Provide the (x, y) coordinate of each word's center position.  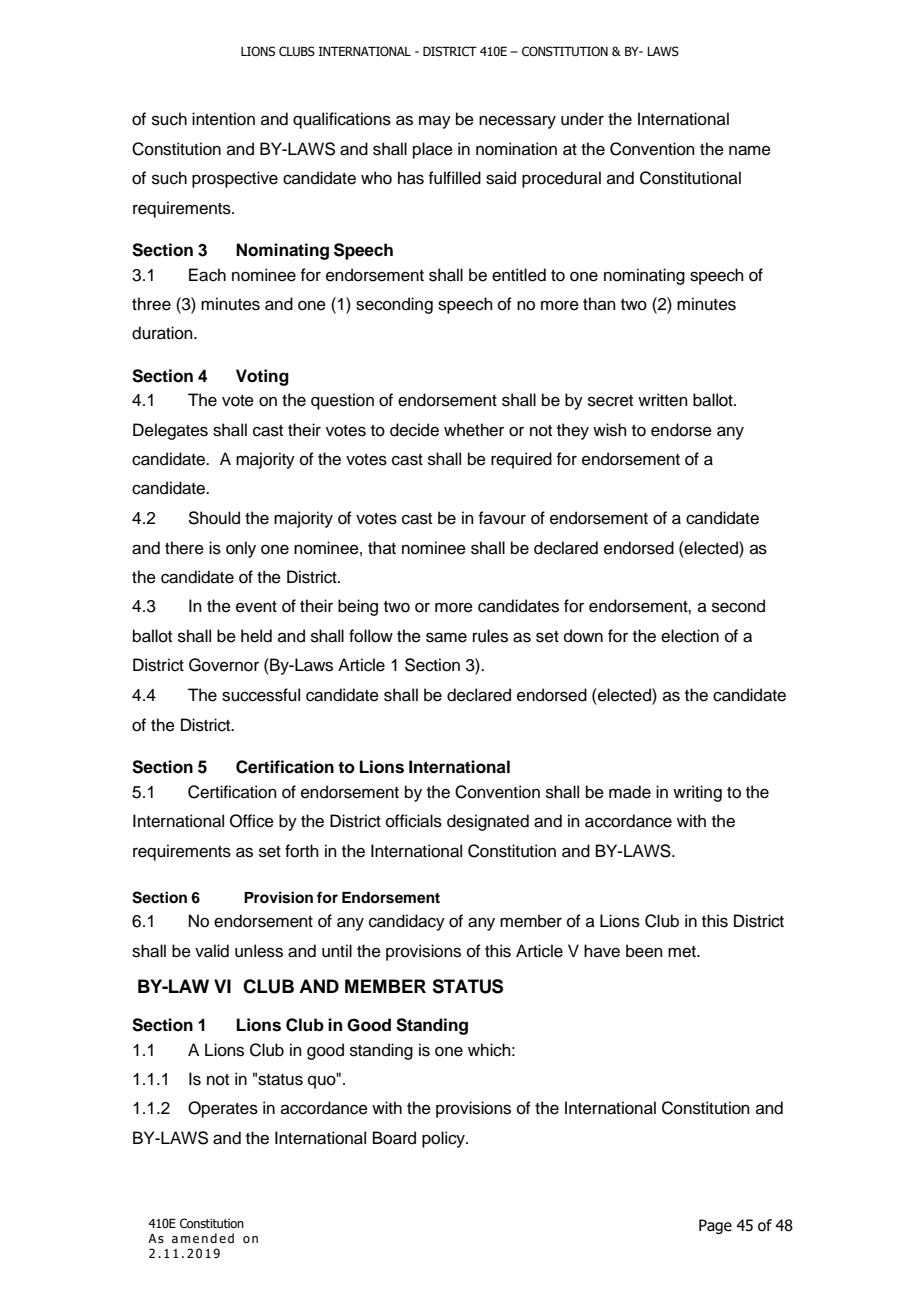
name (750, 150)
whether (474, 430)
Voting (262, 377)
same (446, 637)
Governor (224, 665)
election (690, 636)
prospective (235, 179)
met (683, 952)
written (663, 400)
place (433, 150)
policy (444, 1139)
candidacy (407, 922)
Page (715, 1226)
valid (212, 951)
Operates (223, 1109)
